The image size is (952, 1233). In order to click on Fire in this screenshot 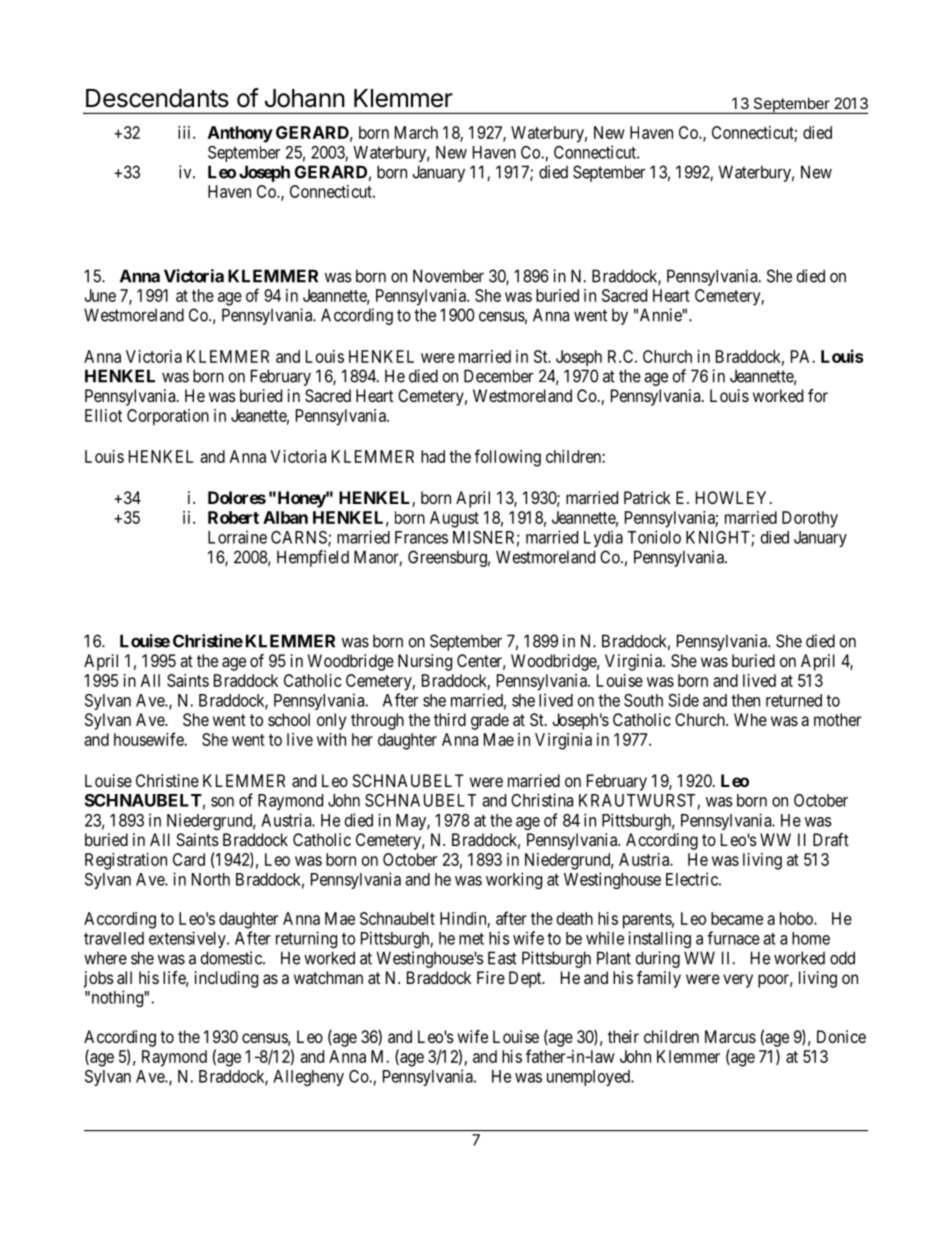, I will do `click(491, 977)`.
